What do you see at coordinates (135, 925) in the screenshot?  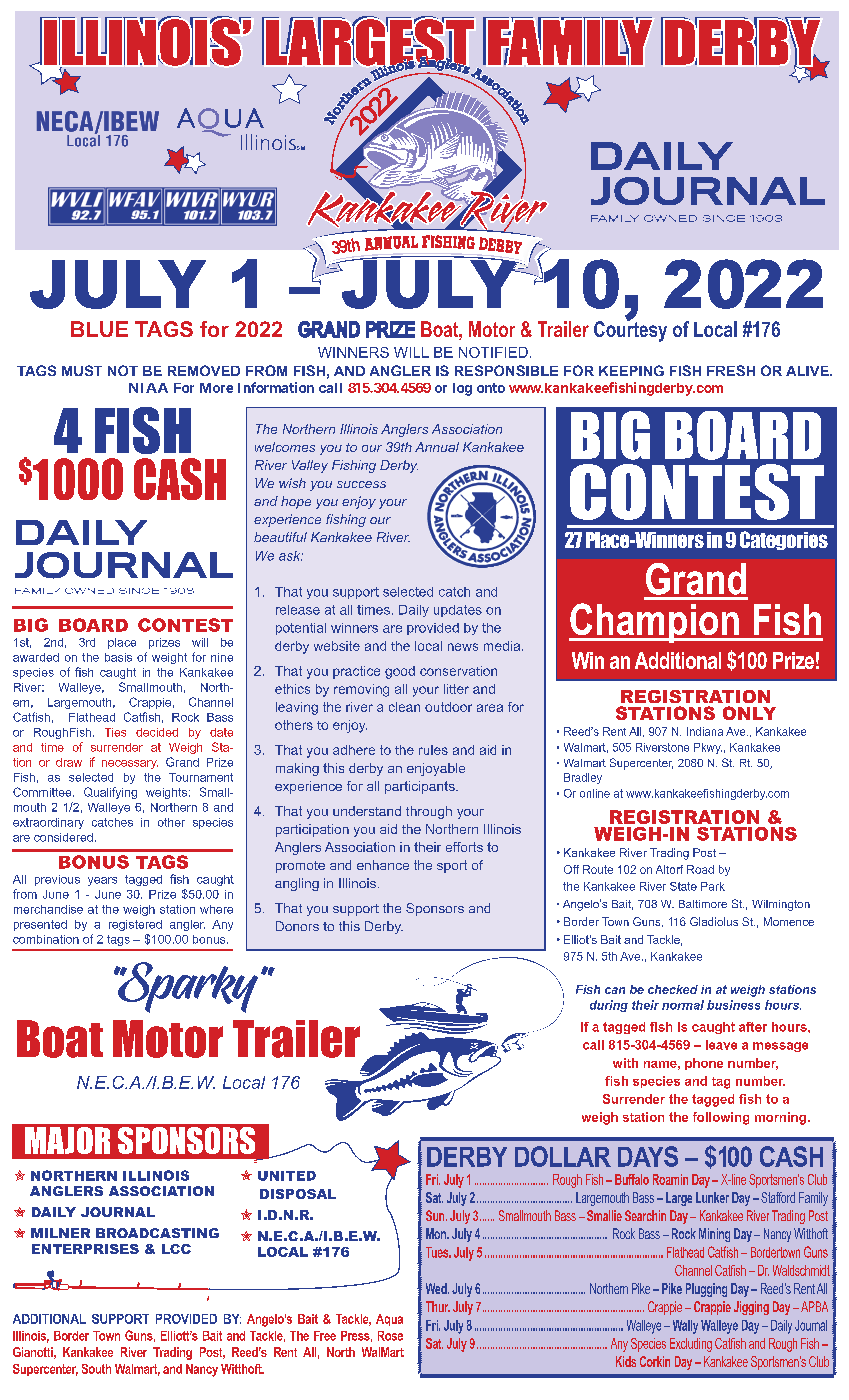 I see `registered` at bounding box center [135, 925].
